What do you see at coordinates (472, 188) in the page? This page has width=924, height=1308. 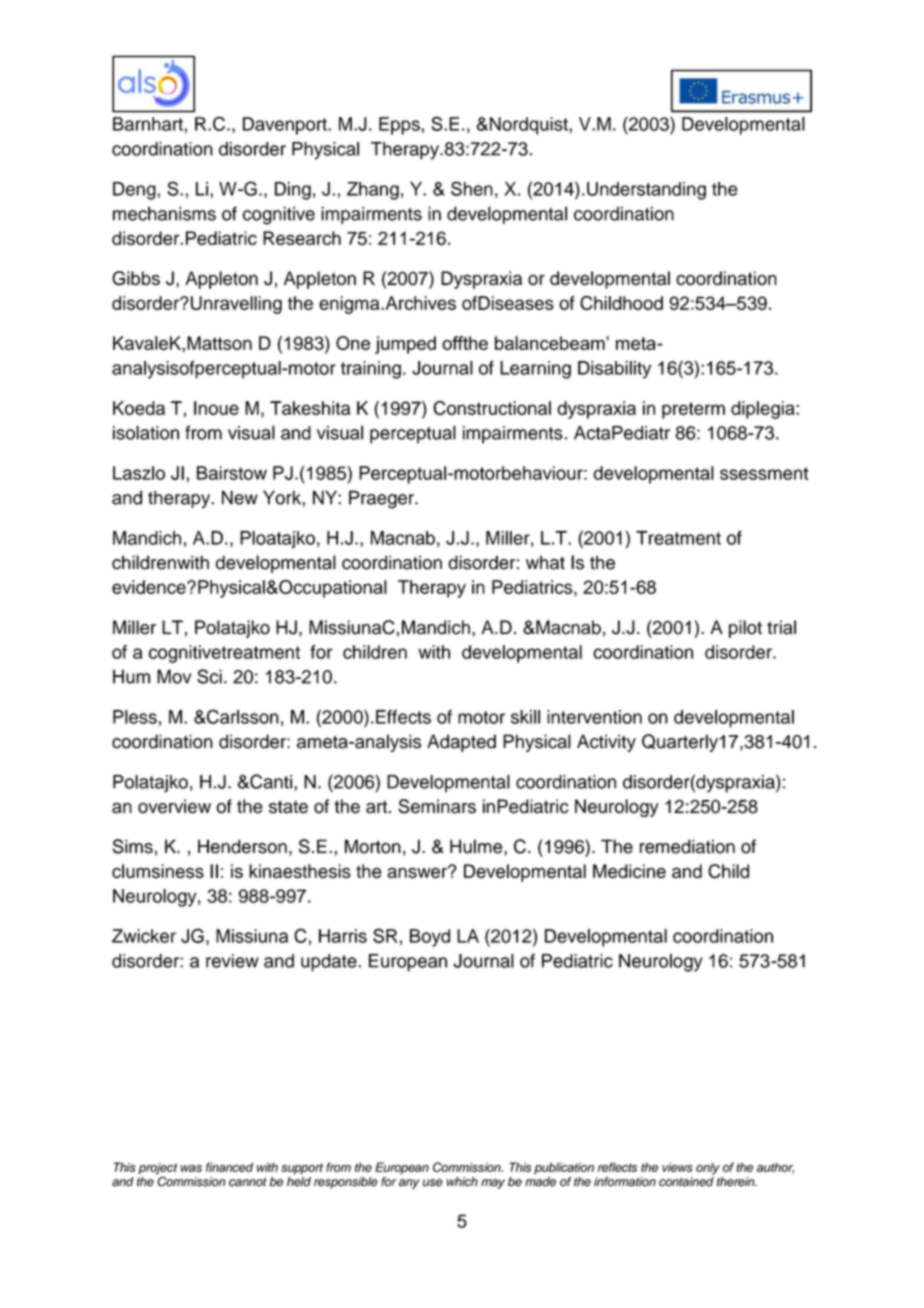 I see `Shen` at bounding box center [472, 188].
